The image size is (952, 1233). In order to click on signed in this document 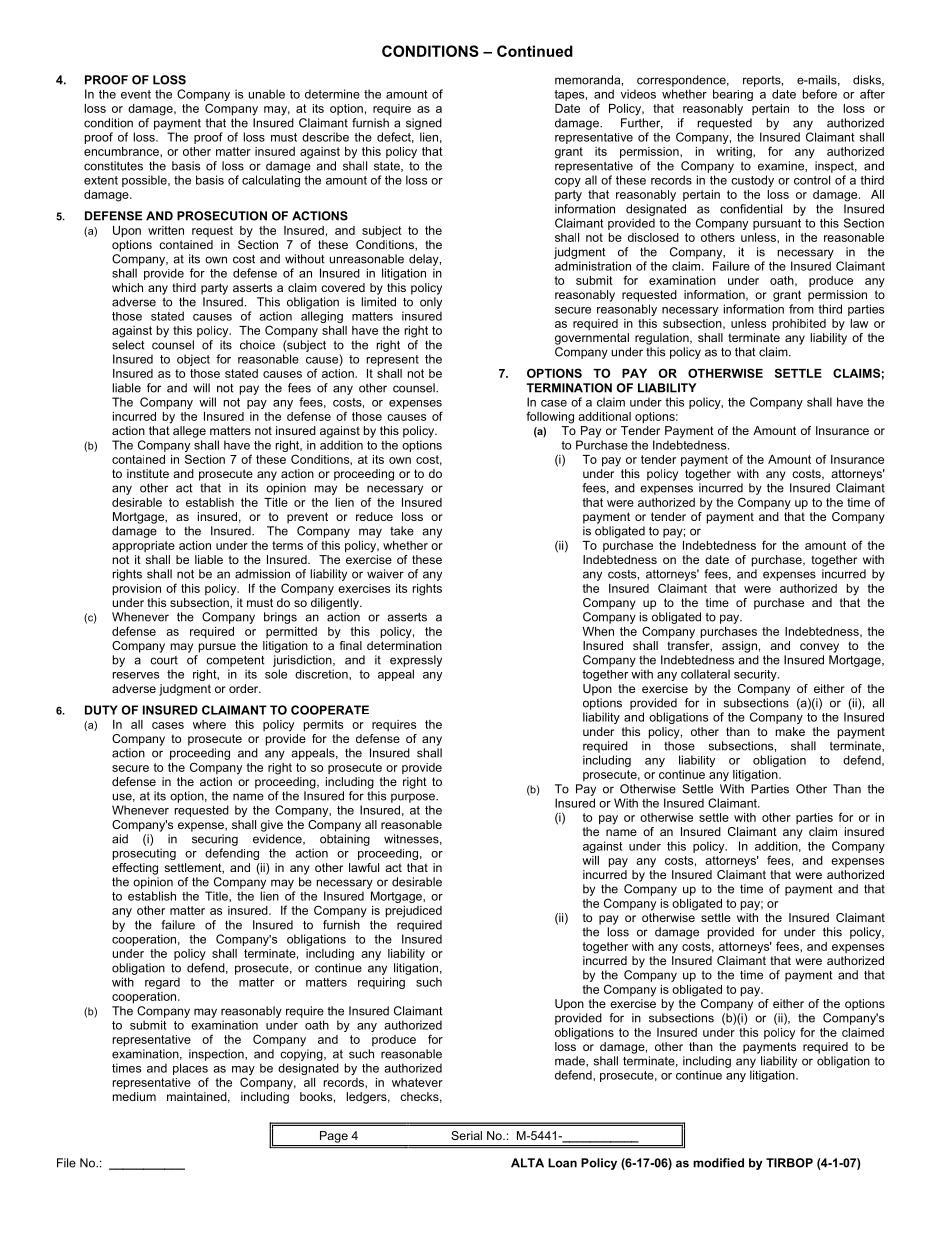, I will do `click(424, 124)`.
